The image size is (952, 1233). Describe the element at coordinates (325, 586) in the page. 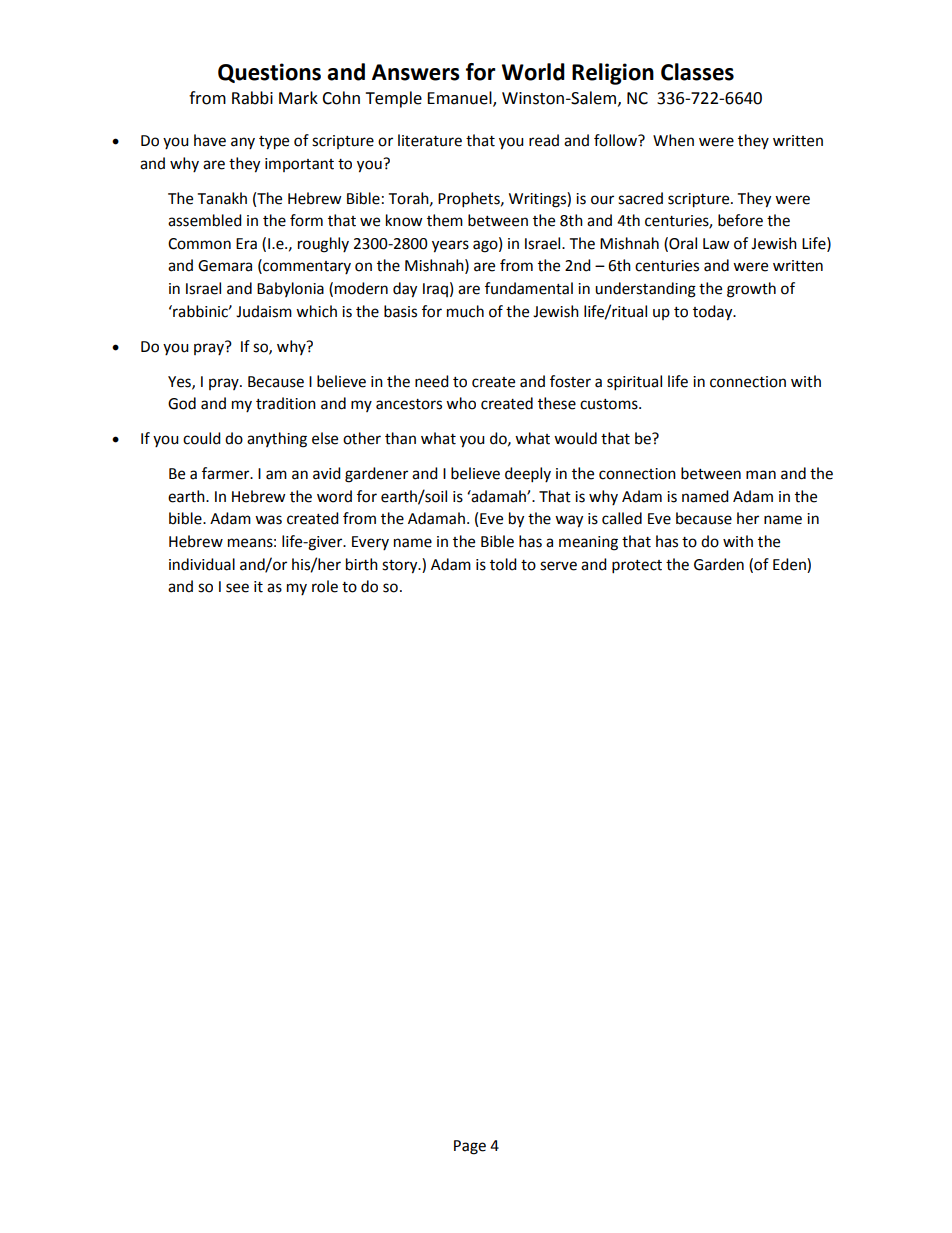

I see `role` at that location.
